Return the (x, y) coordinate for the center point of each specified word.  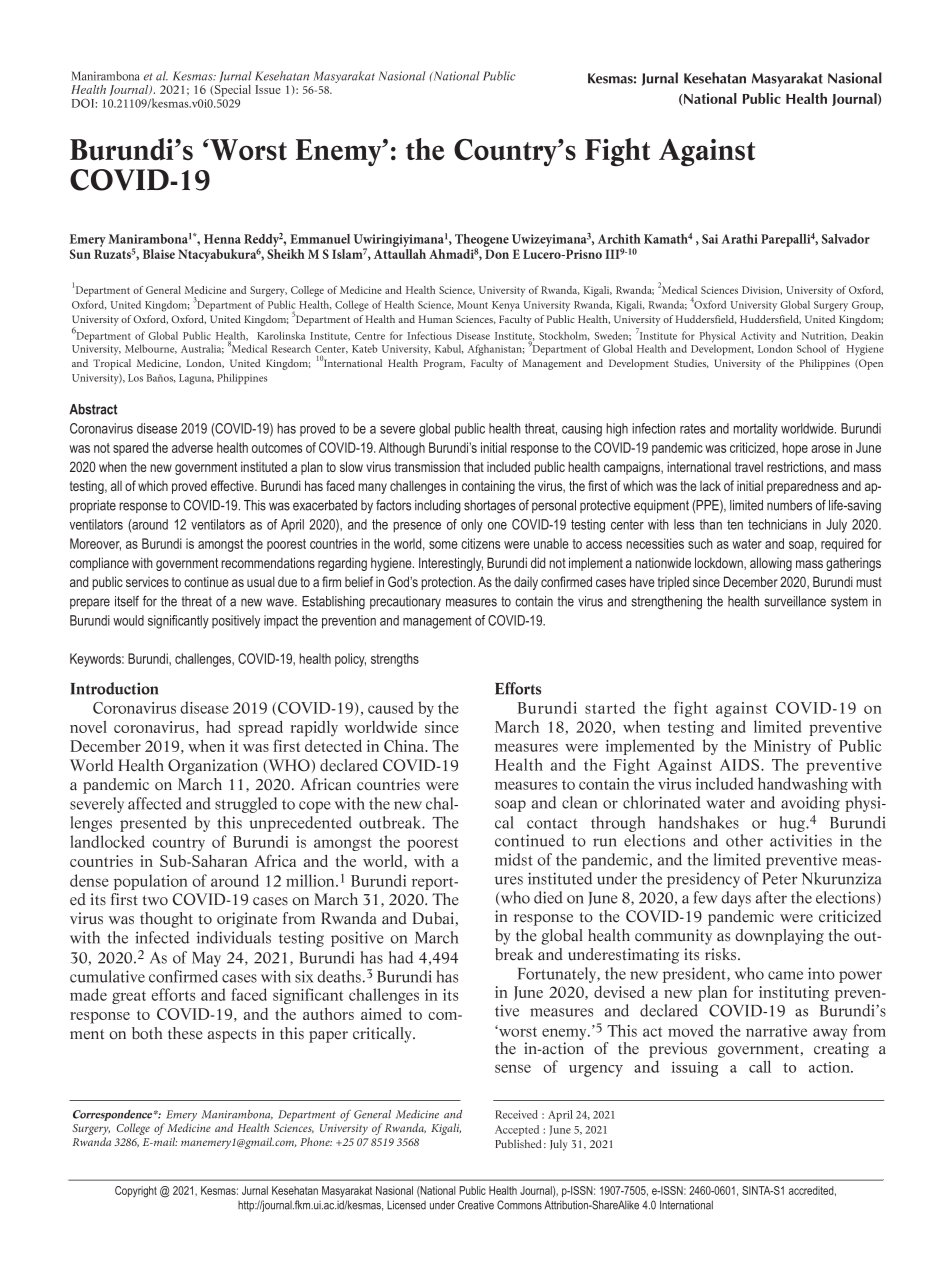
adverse (192, 447)
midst (514, 859)
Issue (268, 89)
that (474, 466)
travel (749, 466)
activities (801, 841)
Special (233, 89)
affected (155, 803)
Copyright (136, 1192)
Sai (710, 239)
